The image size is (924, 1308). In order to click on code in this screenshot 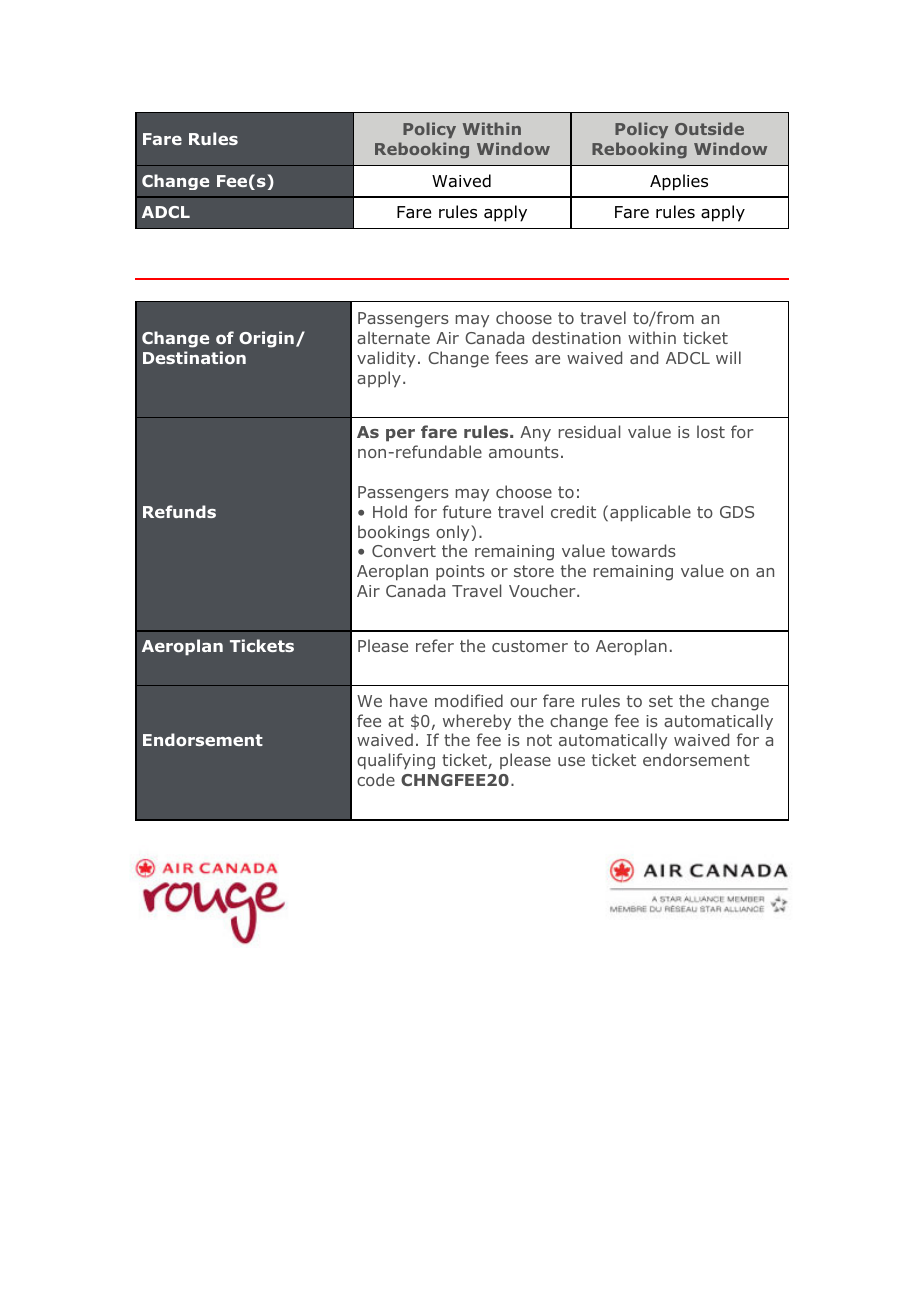, I will do `click(376, 779)`.
